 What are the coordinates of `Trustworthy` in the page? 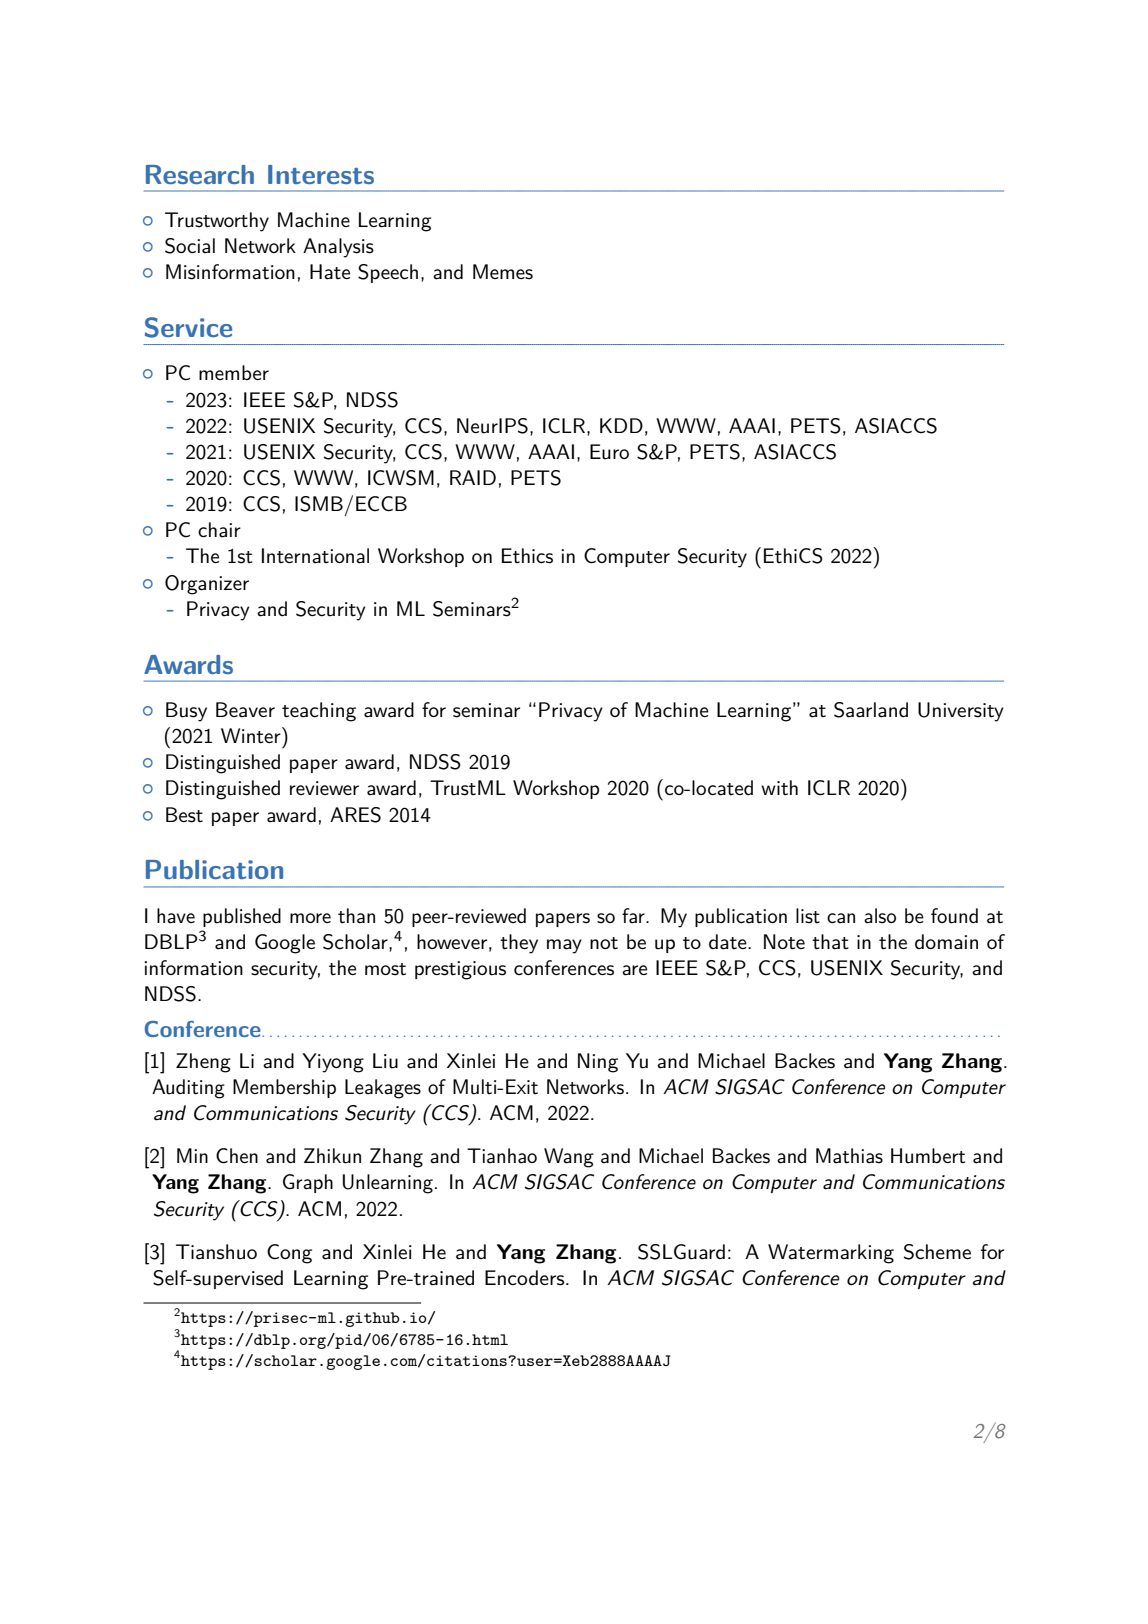 It's located at (217, 222).
